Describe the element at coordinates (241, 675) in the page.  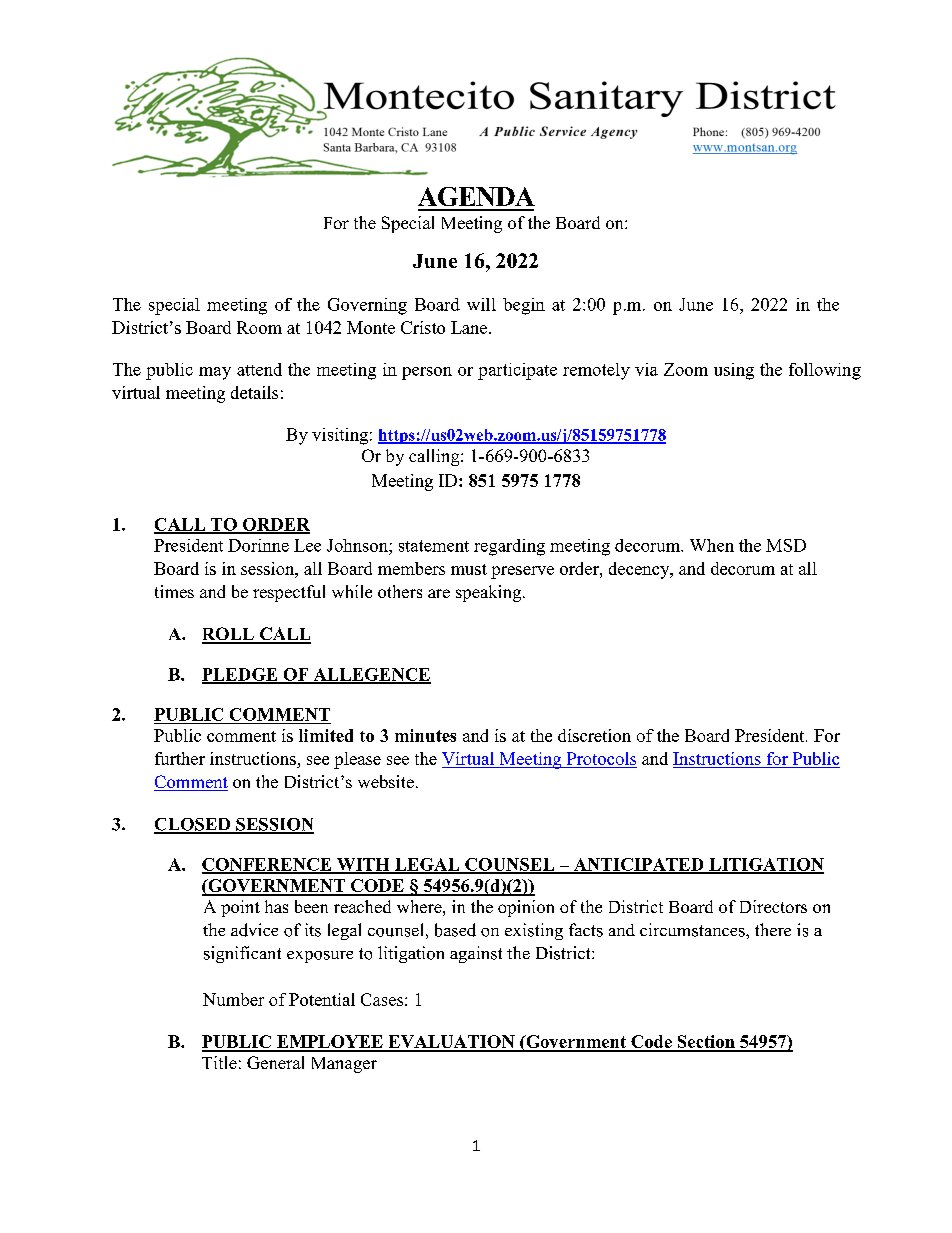
I see `PLEDGE` at that location.
